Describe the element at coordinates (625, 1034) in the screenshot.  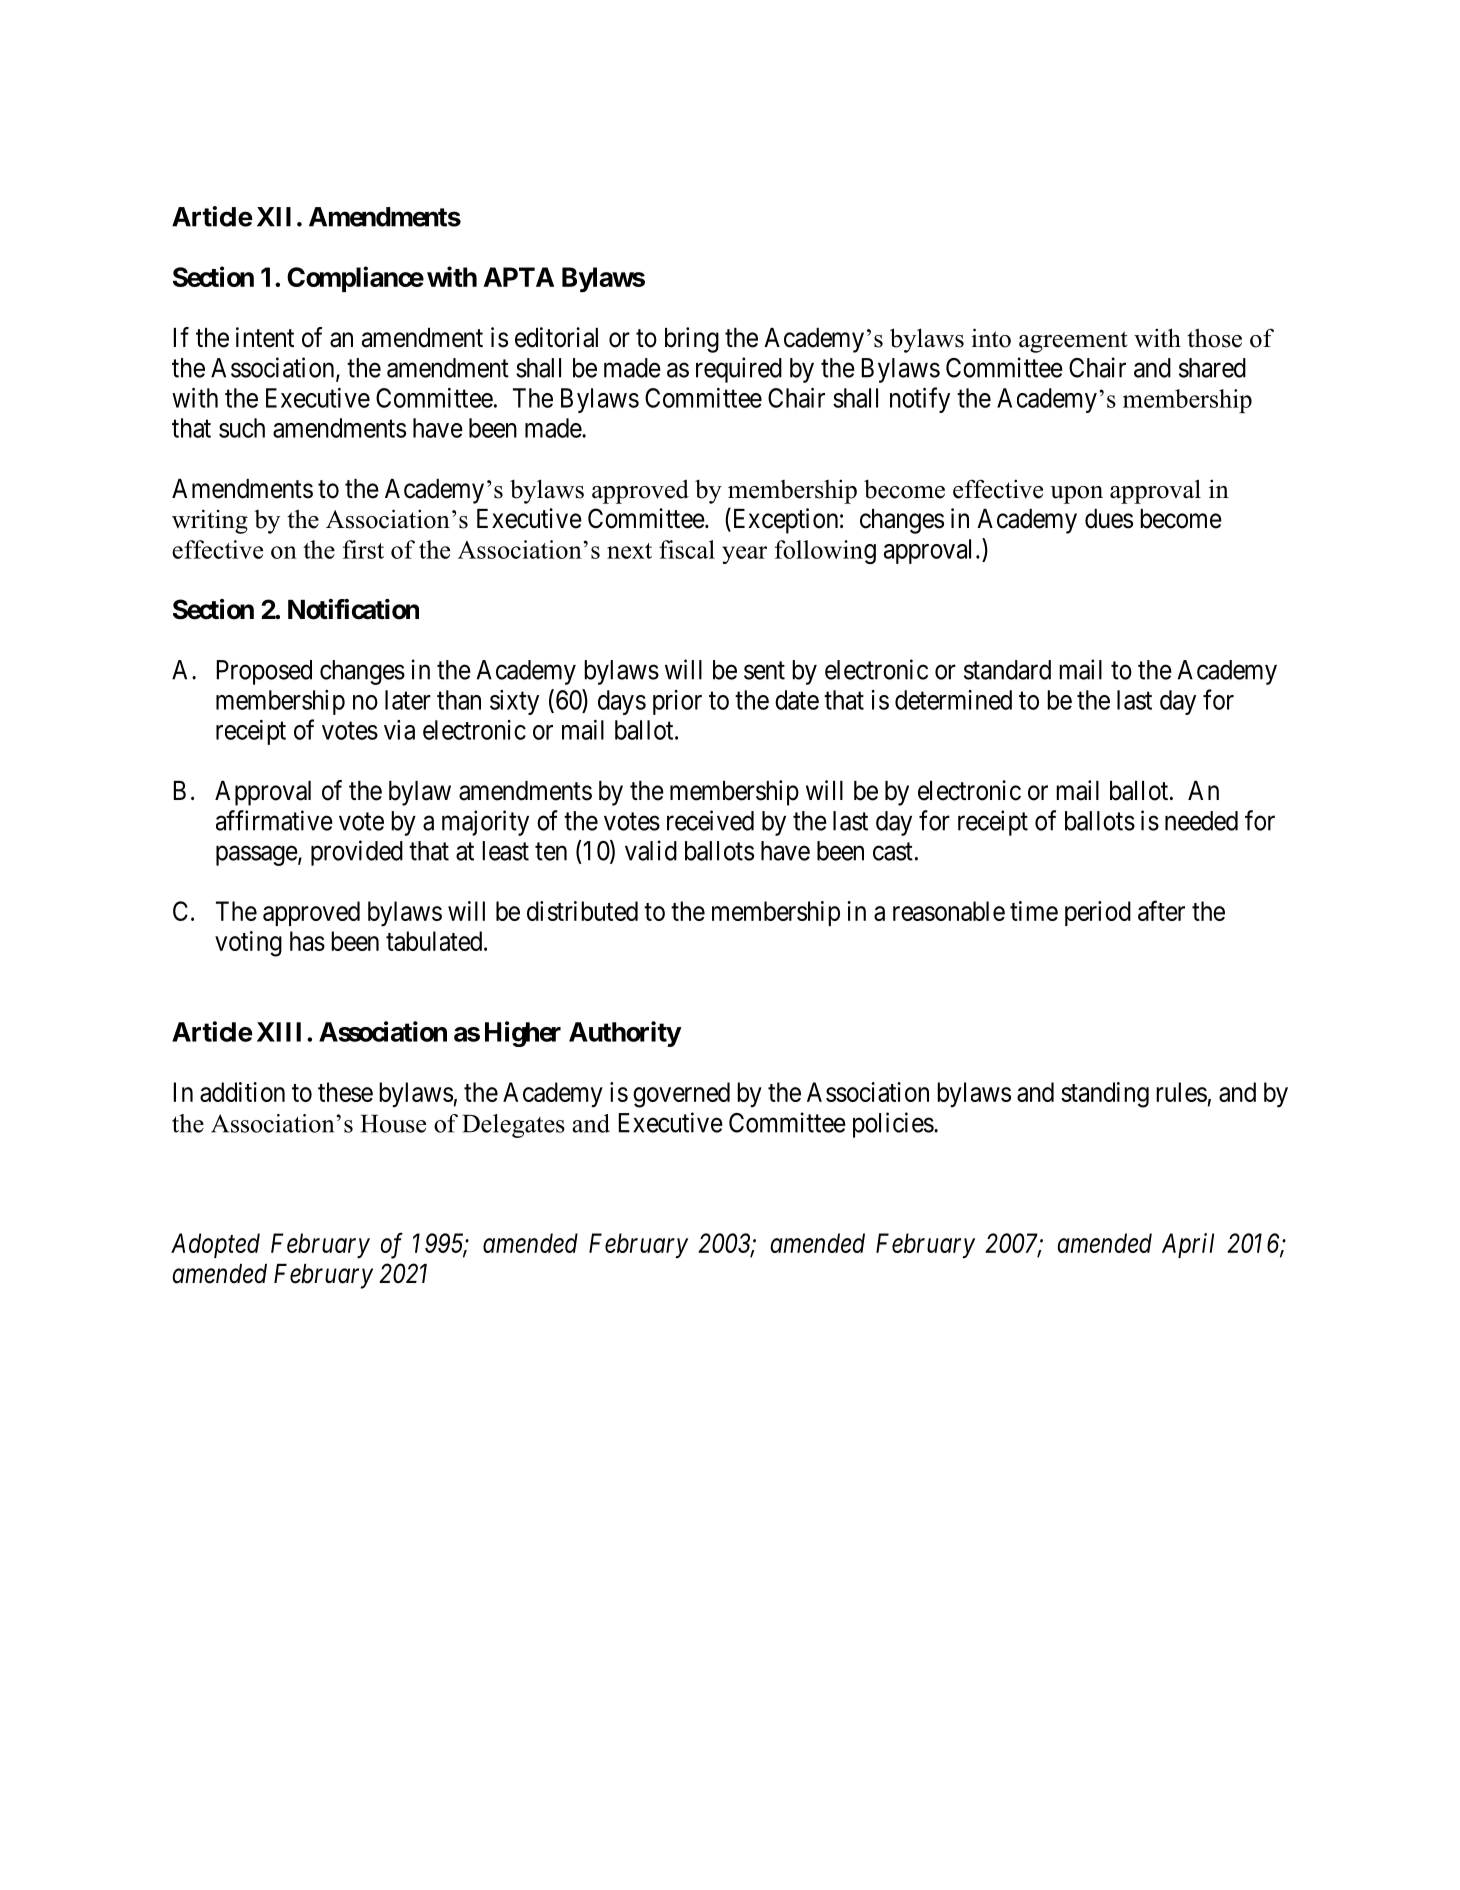
I see `Authority` at that location.
